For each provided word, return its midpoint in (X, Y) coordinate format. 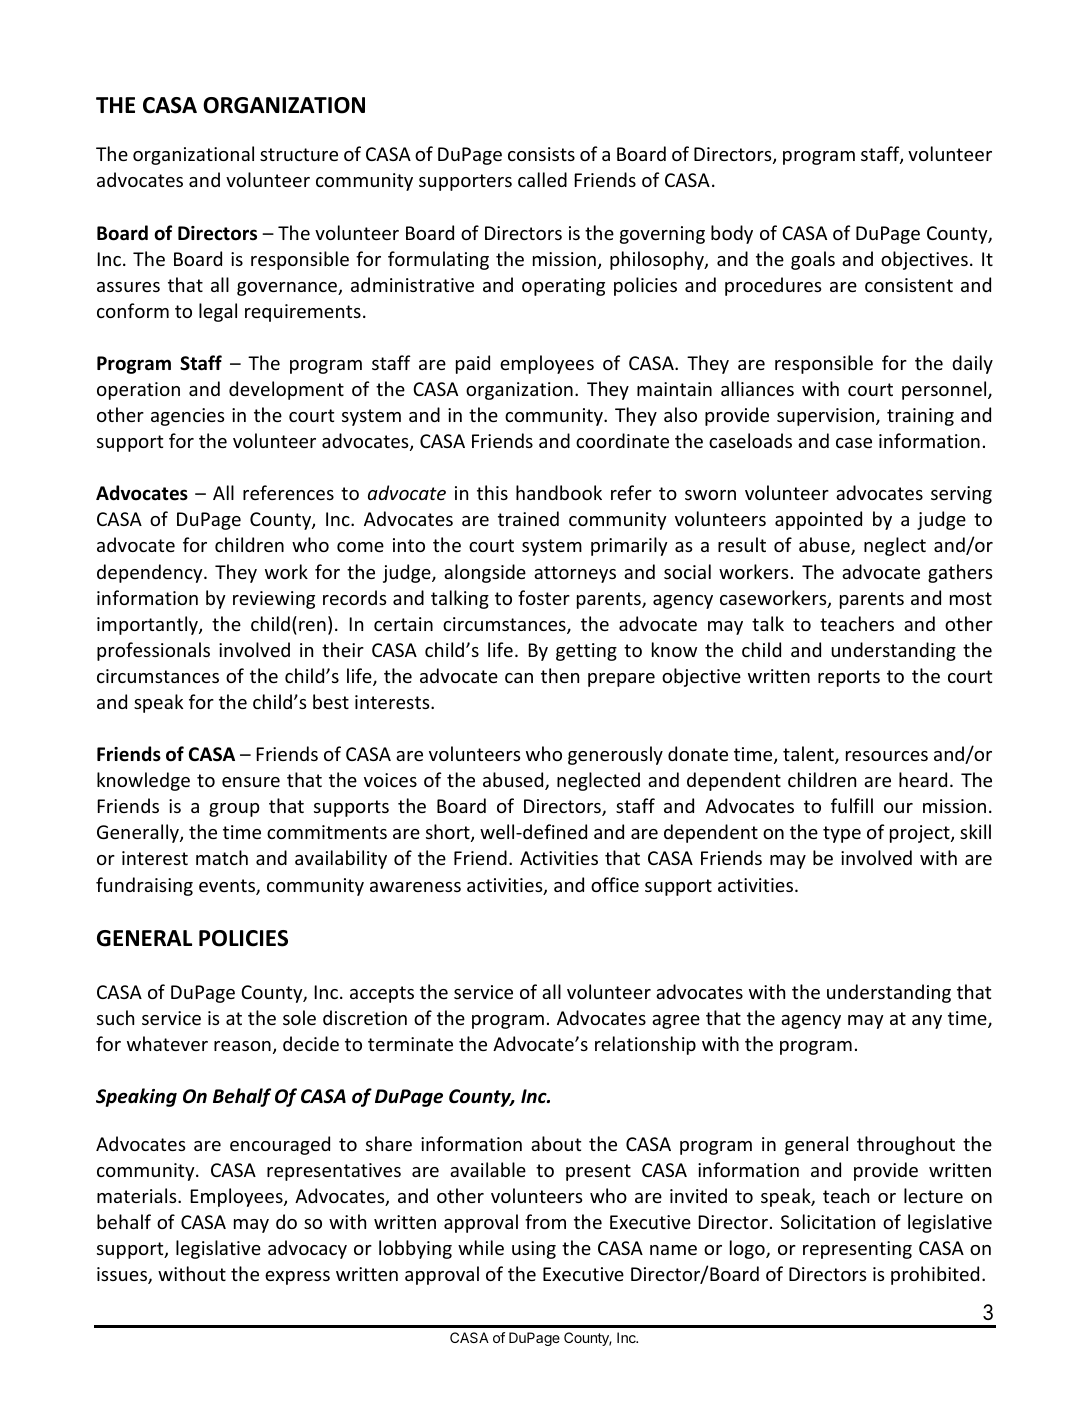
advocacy (307, 1249)
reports (849, 678)
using (534, 1250)
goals (813, 260)
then (560, 675)
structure (299, 154)
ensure (251, 782)
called (542, 179)
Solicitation (828, 1221)
